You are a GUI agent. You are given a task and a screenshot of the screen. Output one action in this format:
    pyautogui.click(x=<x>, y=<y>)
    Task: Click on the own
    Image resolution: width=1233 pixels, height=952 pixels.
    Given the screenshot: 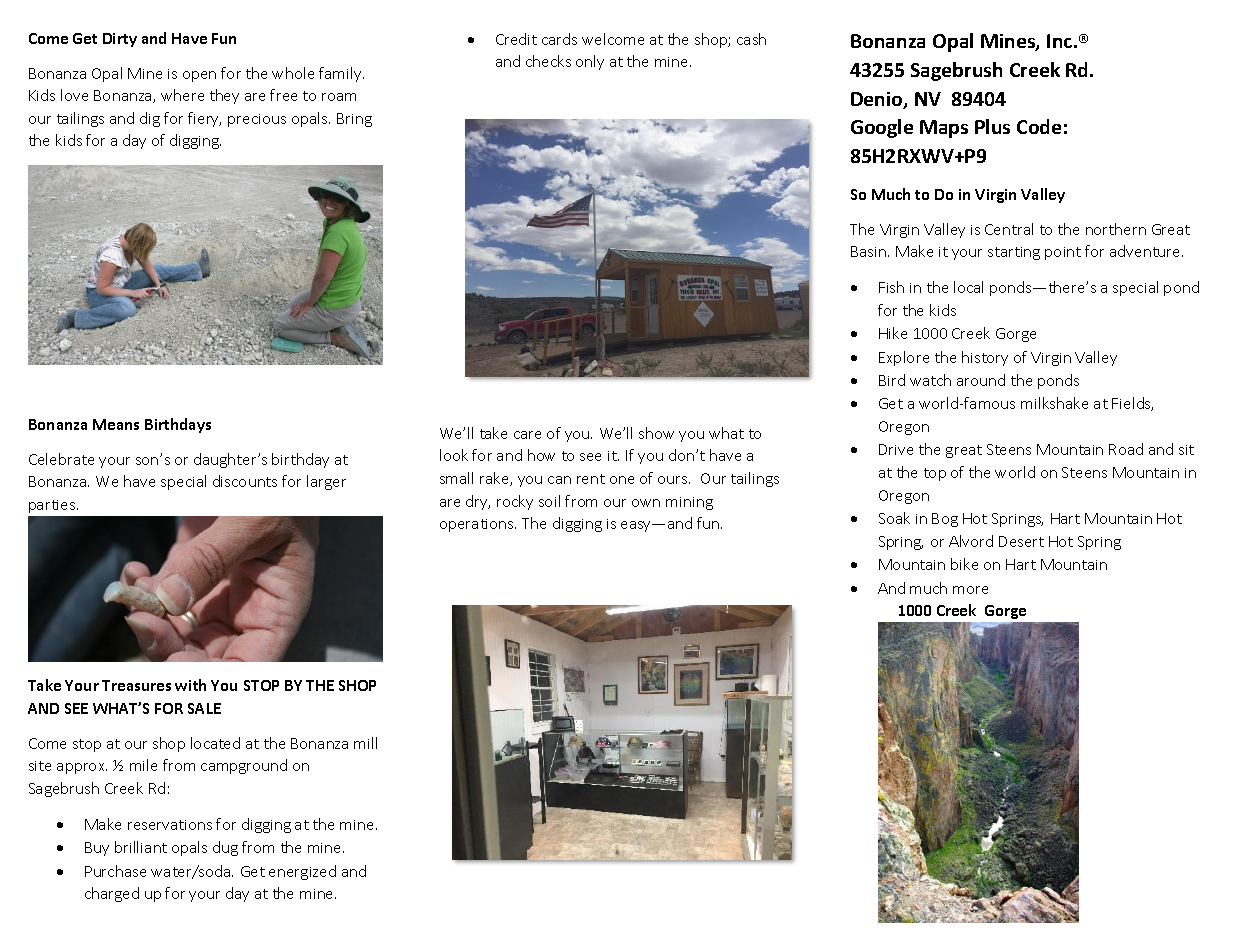 What is the action you would take?
    pyautogui.click(x=646, y=503)
